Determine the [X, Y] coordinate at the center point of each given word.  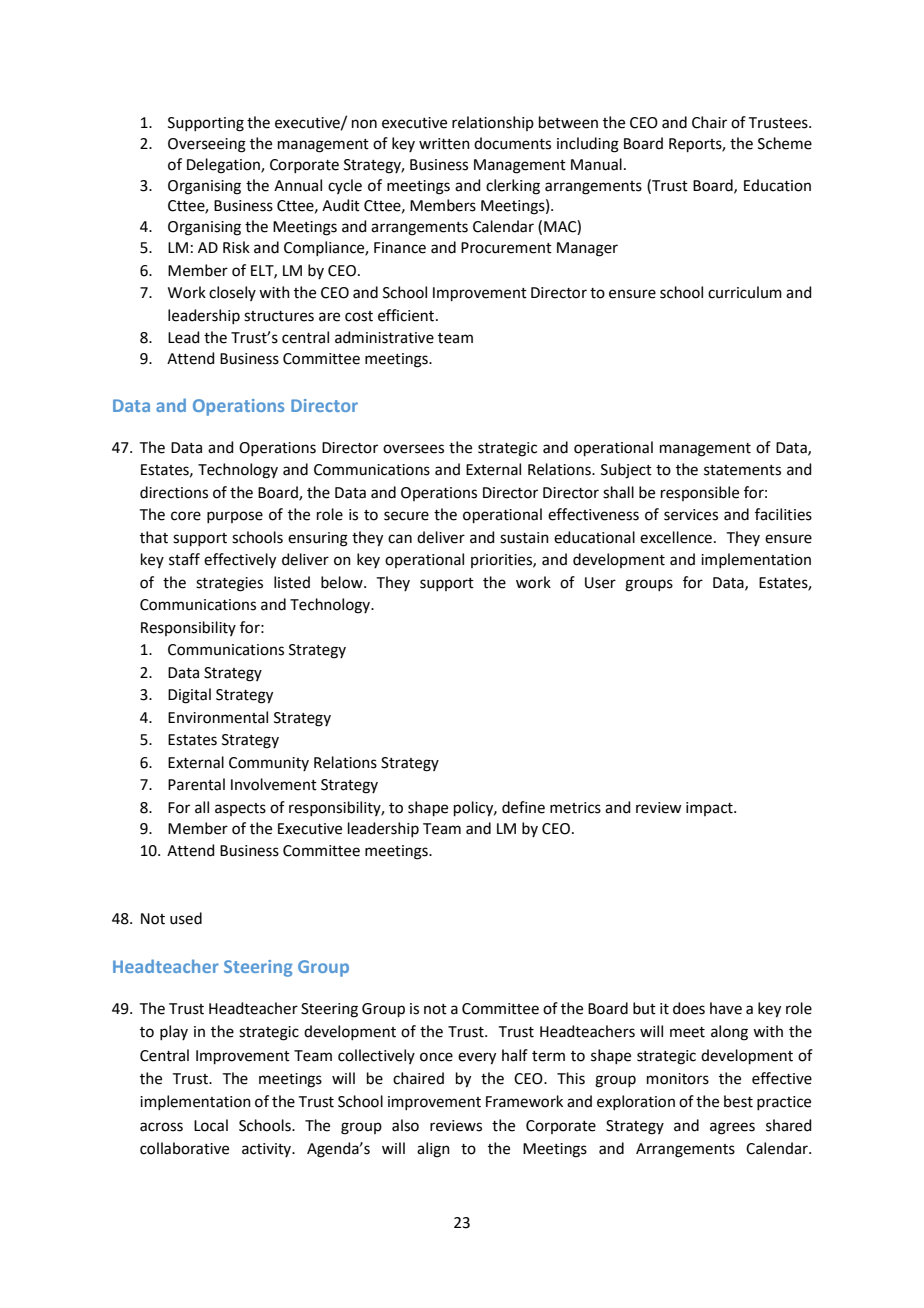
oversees [413, 449]
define [523, 807]
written [444, 144]
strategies [229, 584]
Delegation [224, 166]
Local [211, 1125]
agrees [732, 1128]
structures [279, 316]
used [186, 918]
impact [710, 809]
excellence [676, 537]
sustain [524, 538]
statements [742, 470]
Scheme [785, 143]
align [433, 1150]
